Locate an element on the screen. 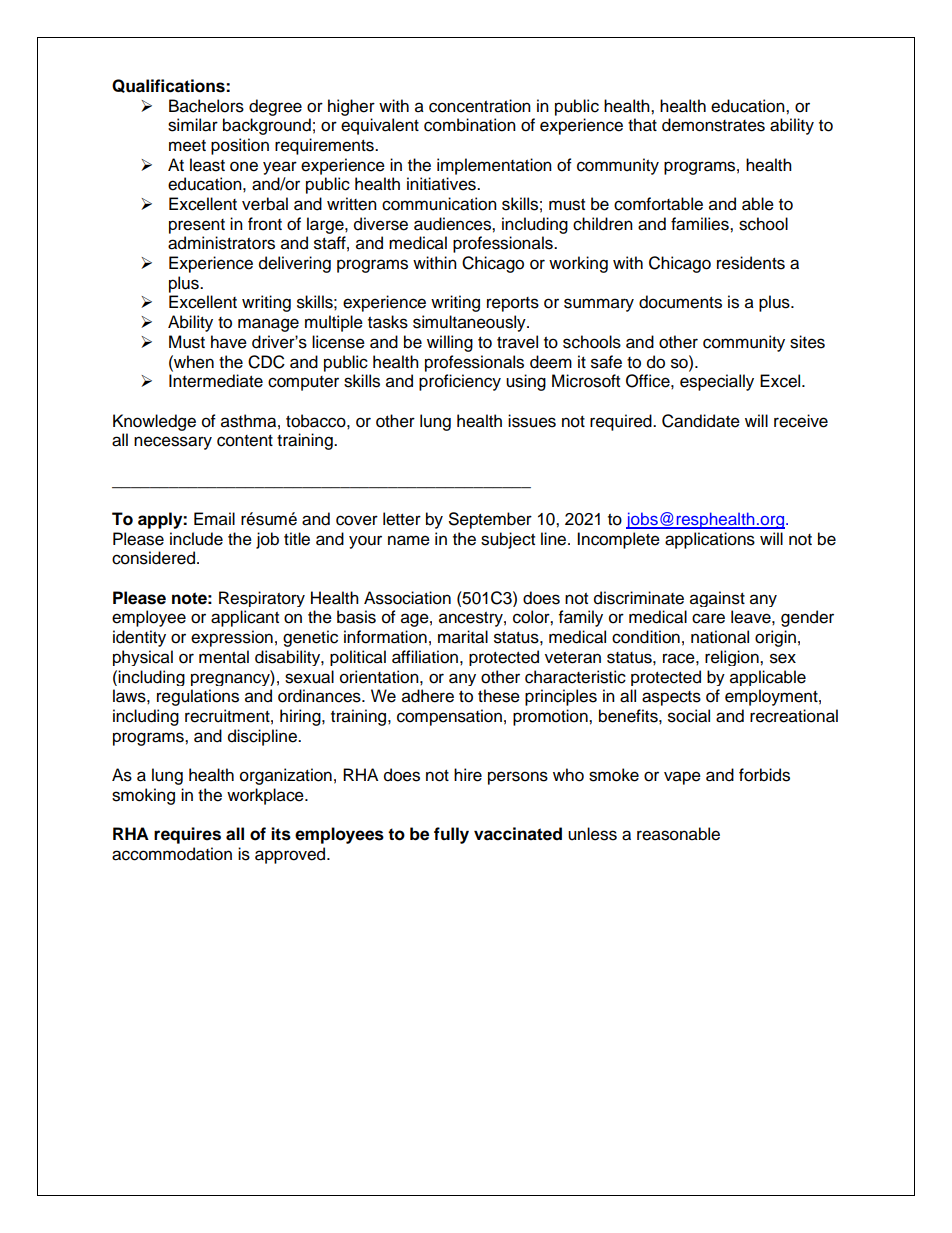  combination is located at coordinates (470, 125).
